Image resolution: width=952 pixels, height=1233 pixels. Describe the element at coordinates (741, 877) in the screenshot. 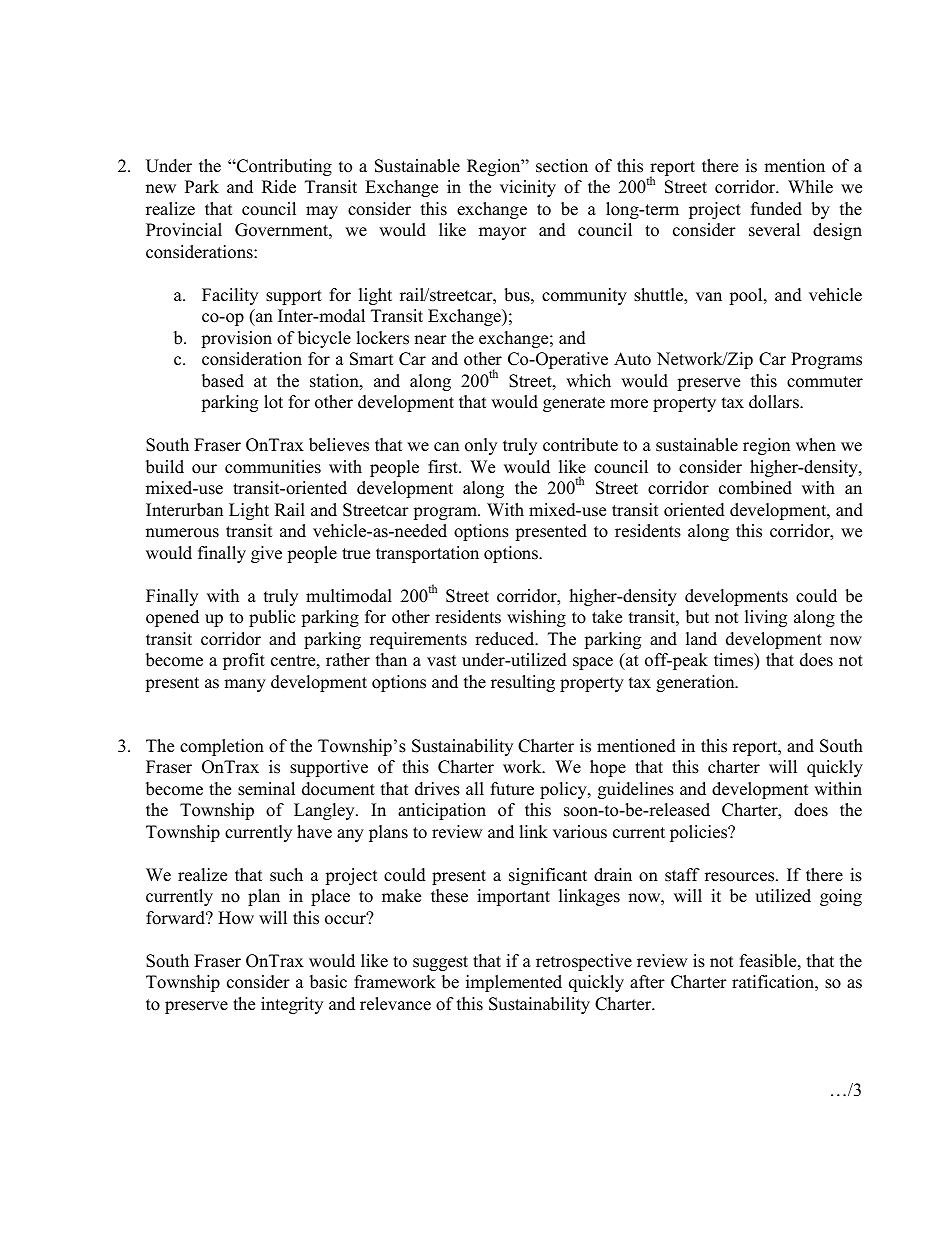

I see `resources` at that location.
